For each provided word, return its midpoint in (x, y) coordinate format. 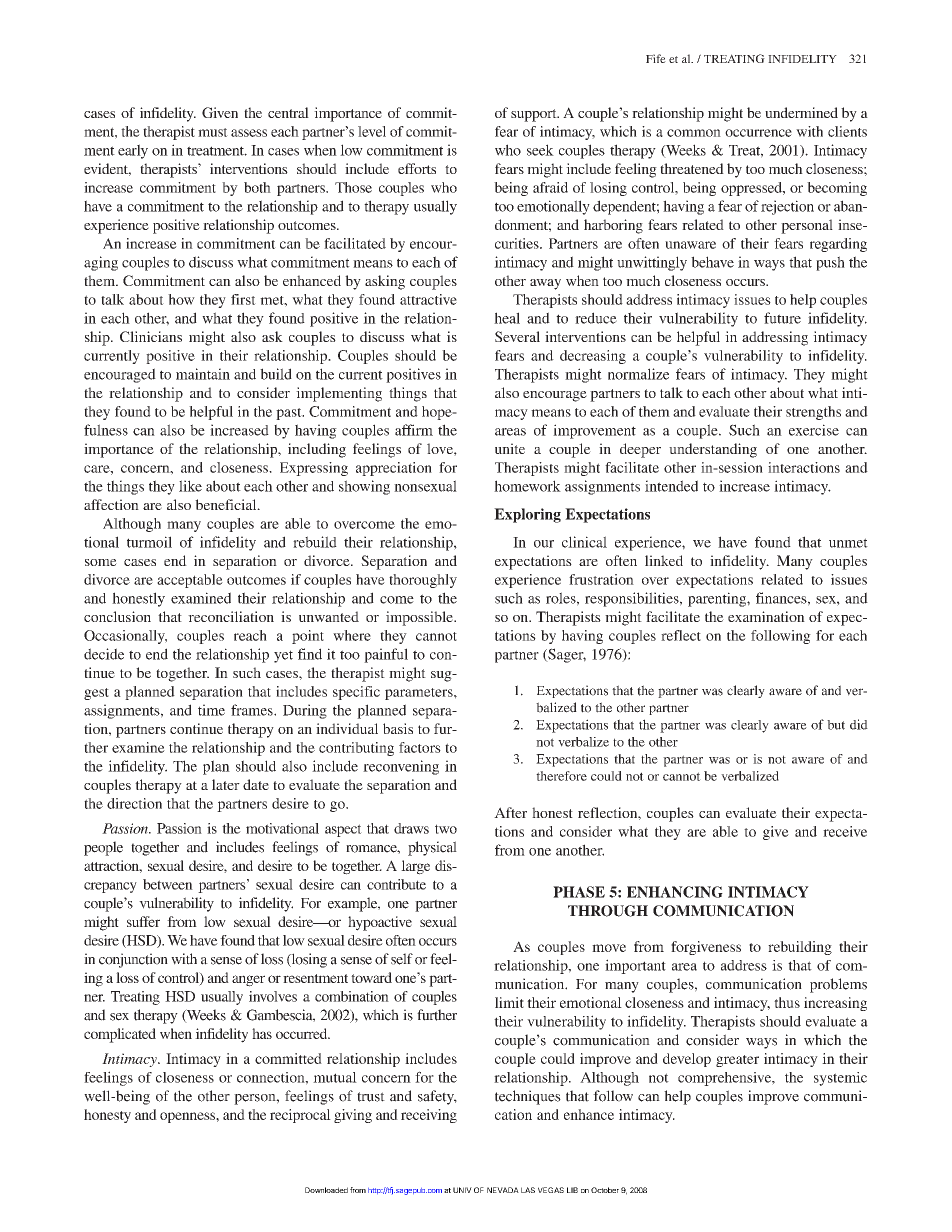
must (213, 132)
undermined (801, 112)
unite (510, 448)
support (535, 115)
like (190, 486)
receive (845, 831)
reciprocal (300, 1116)
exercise (814, 430)
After (510, 812)
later (226, 784)
